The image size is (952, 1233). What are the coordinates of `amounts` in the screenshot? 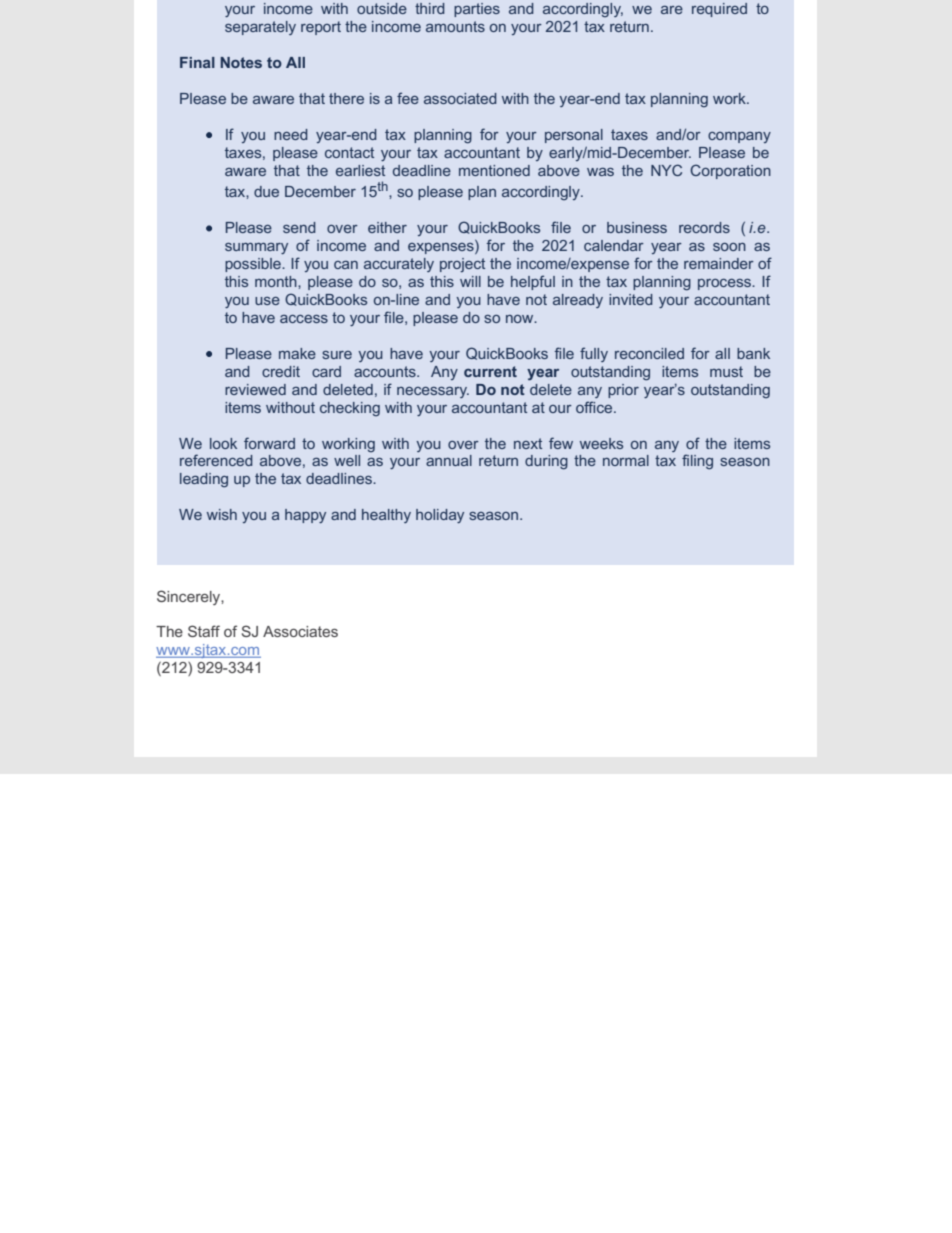 It's located at (455, 26).
